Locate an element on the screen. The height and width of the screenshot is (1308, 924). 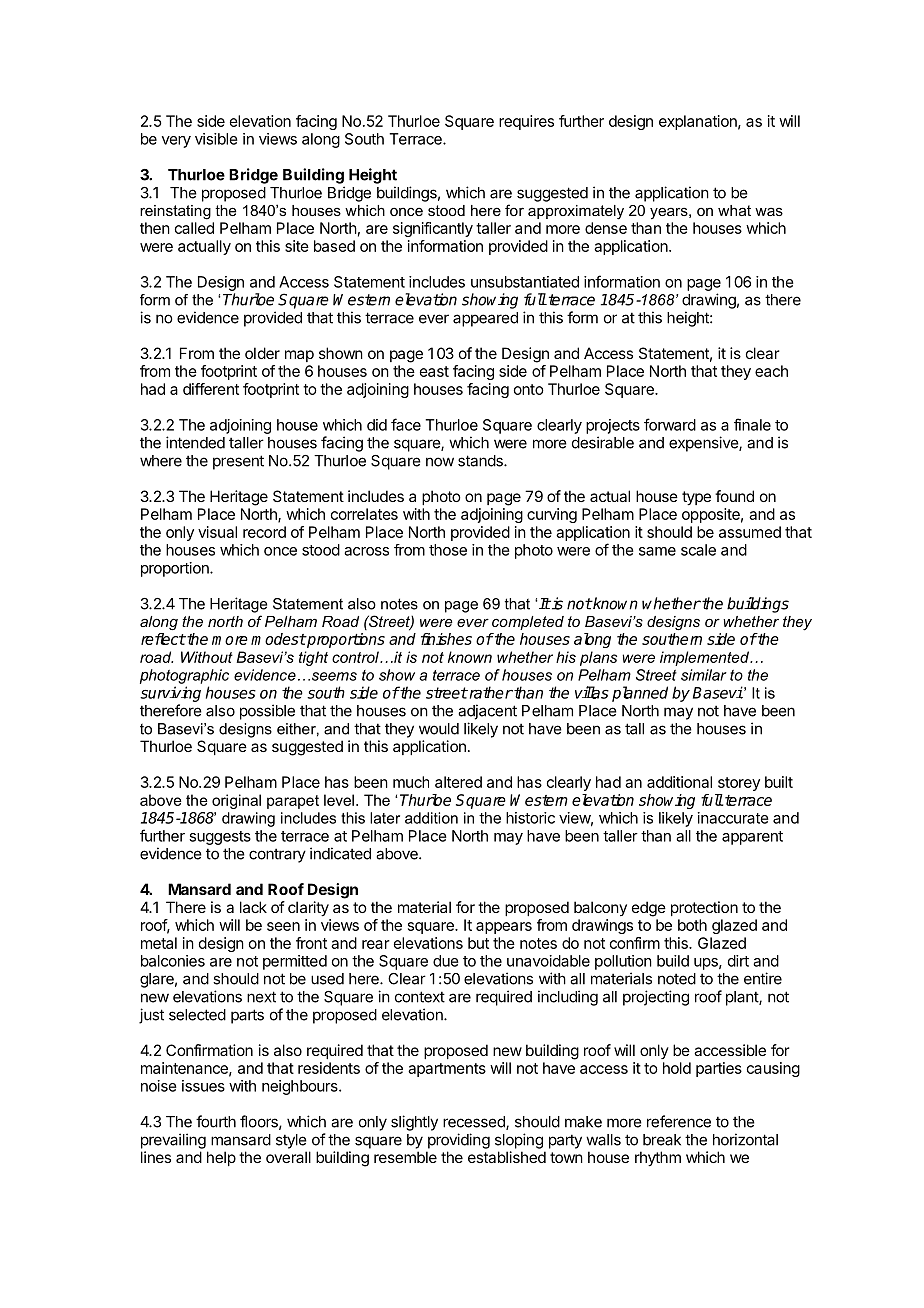
fourth is located at coordinates (216, 1121).
